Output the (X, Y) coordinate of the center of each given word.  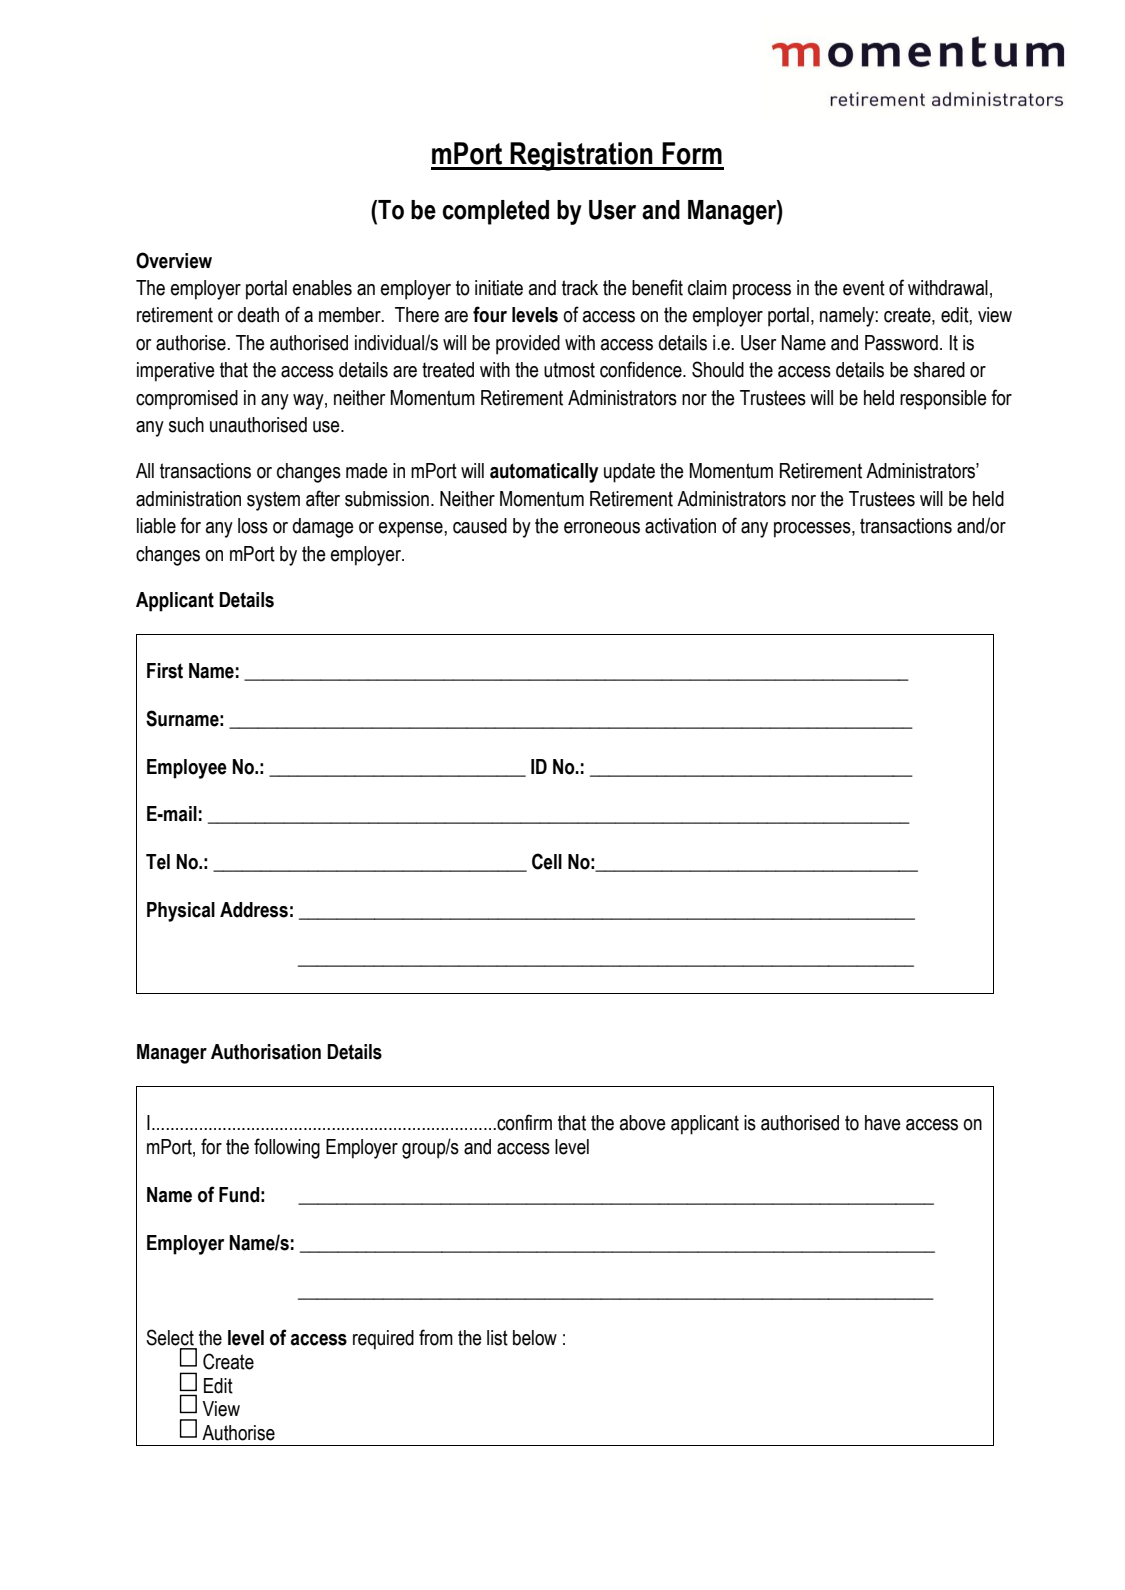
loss (253, 526)
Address (254, 910)
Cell (547, 861)
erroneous (602, 528)
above (643, 1123)
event (864, 288)
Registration (582, 156)
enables (322, 288)
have (883, 1123)
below (535, 1338)
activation (680, 526)
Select (170, 1337)
